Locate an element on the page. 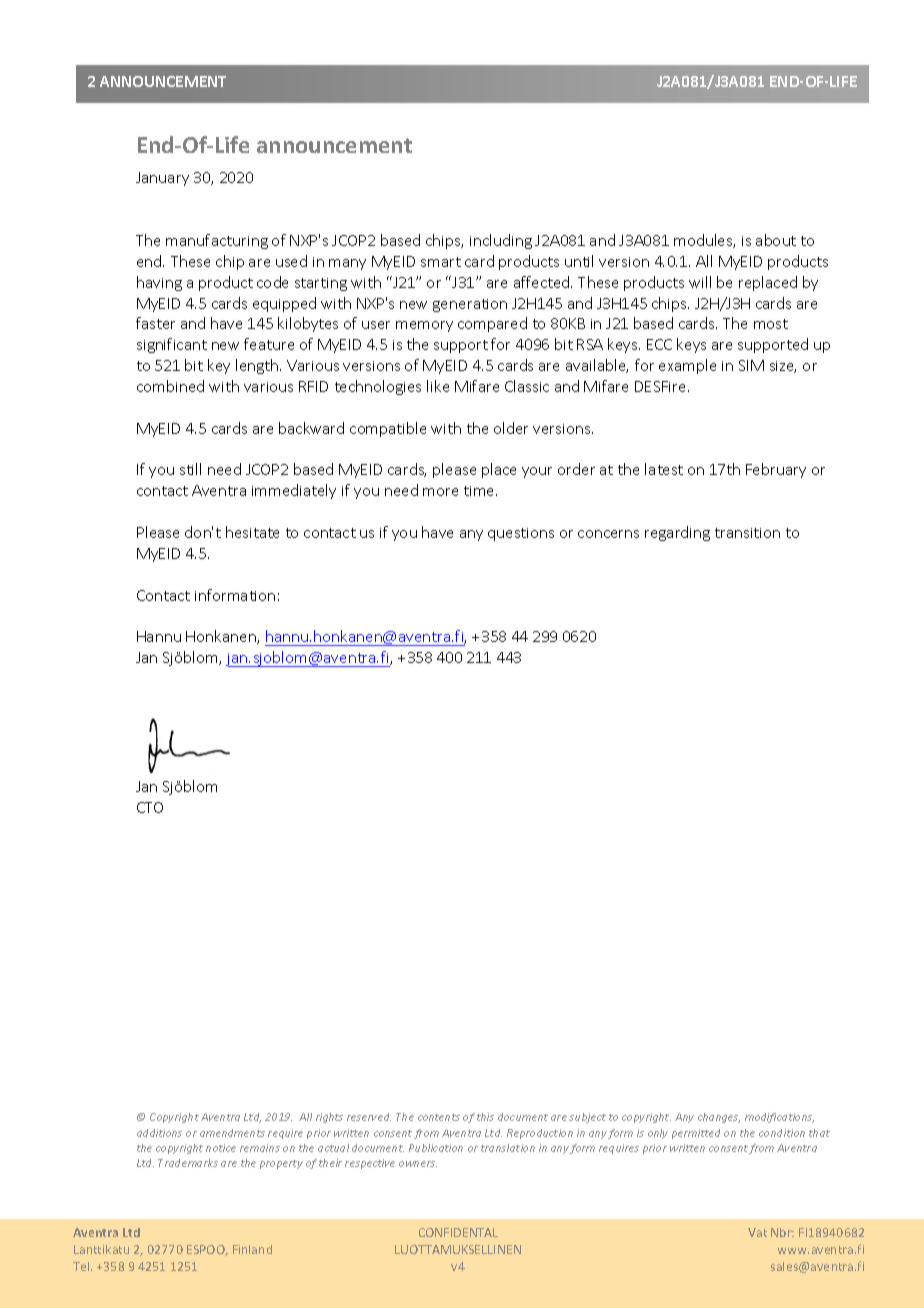 This image has height=1308, width=924. transition is located at coordinates (747, 533).
